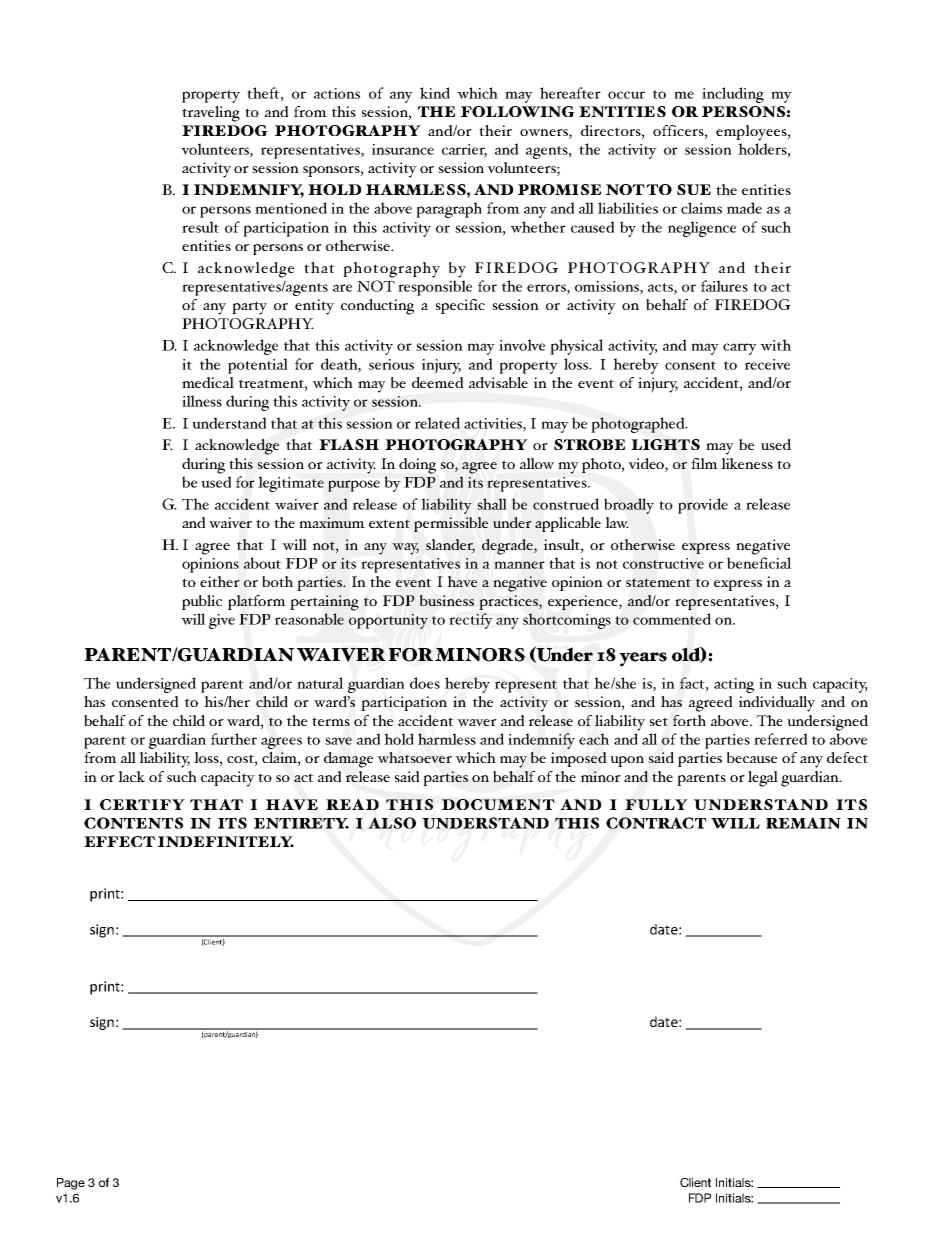 The width and height of the page is (952, 1233). Describe the element at coordinates (734, 685) in the page. I see `acting` at that location.
